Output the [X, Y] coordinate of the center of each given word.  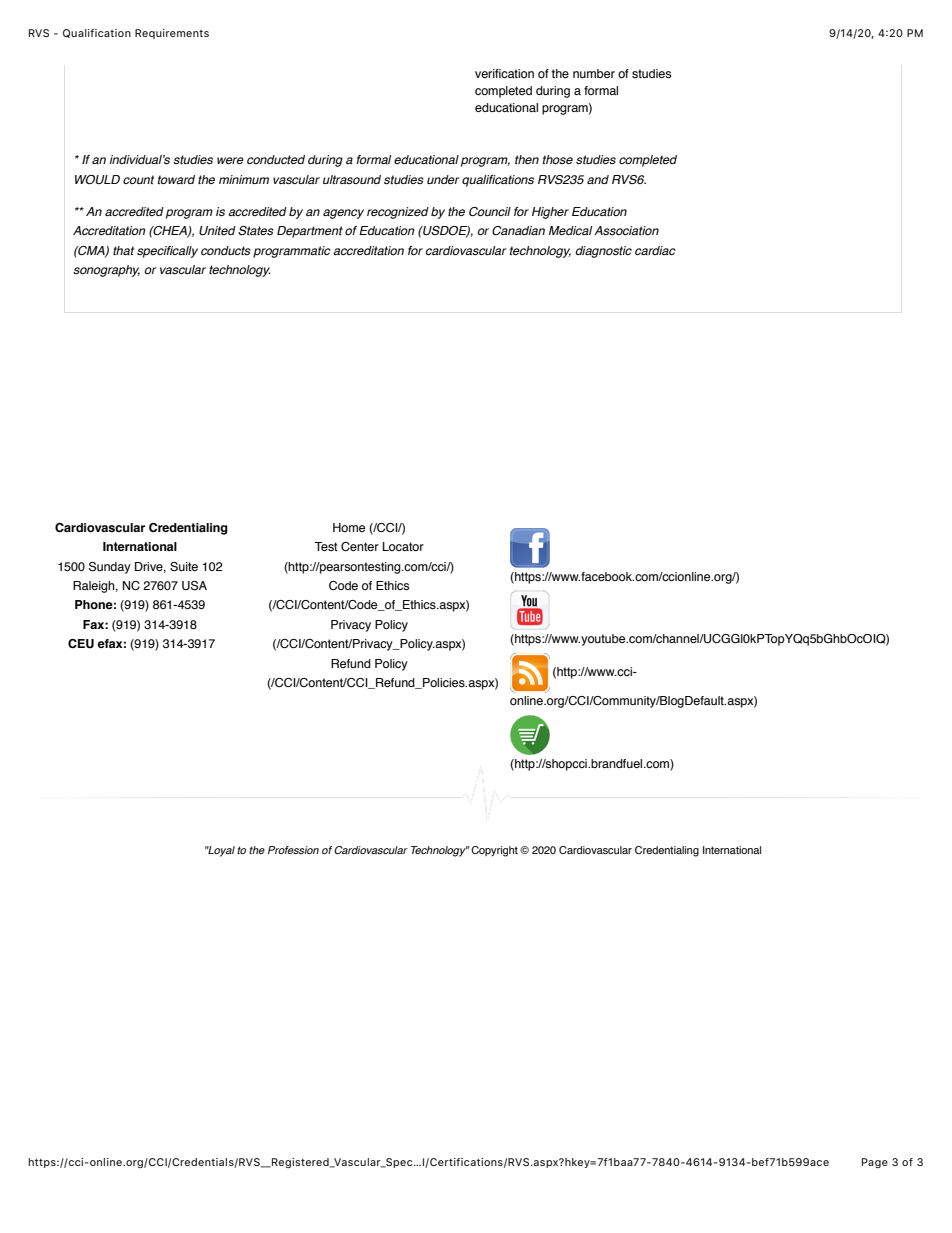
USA [194, 585]
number [594, 73]
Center [360, 546]
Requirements [172, 34]
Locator [403, 546]
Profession [293, 850]
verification [504, 73]
